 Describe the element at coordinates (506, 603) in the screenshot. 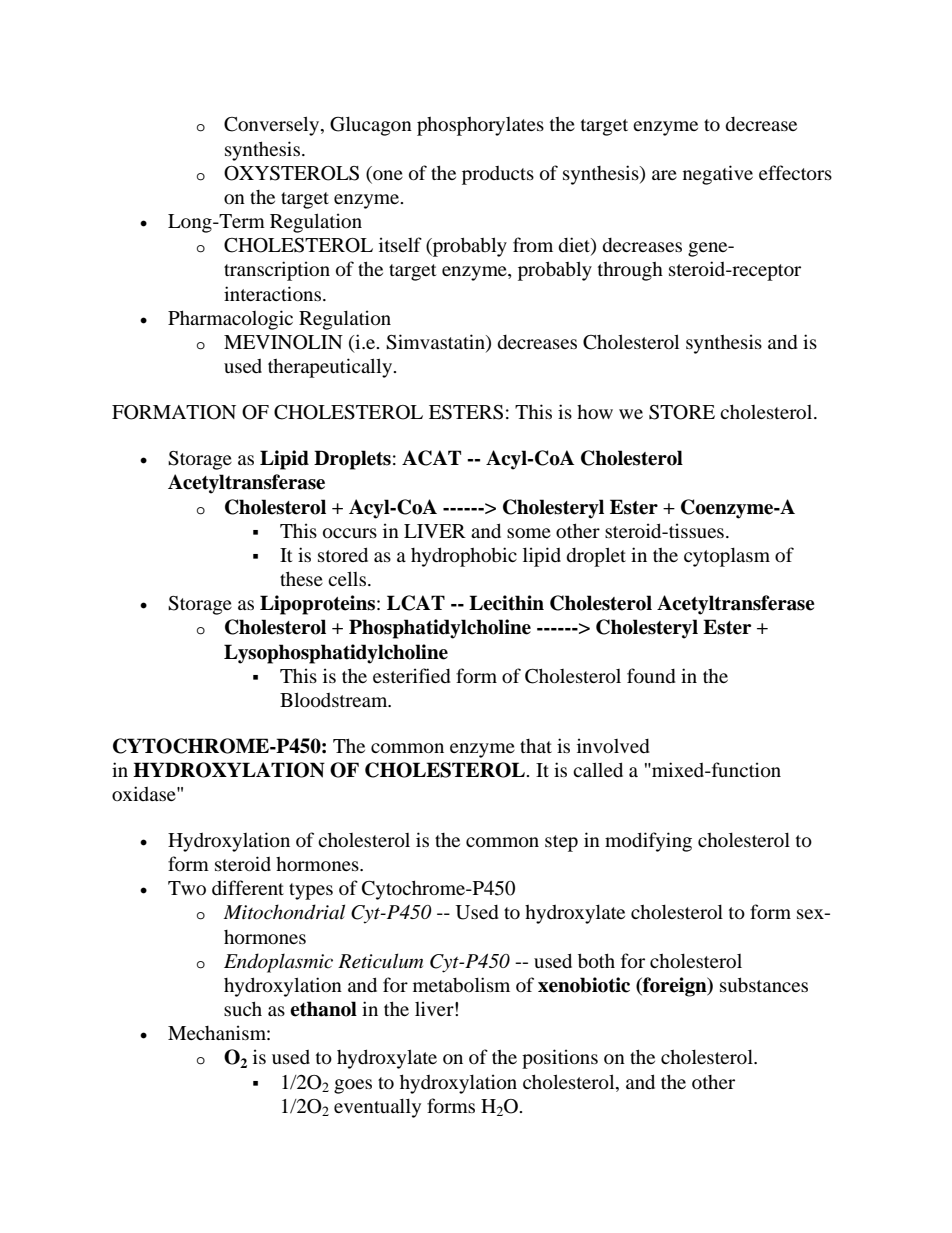

I see `Lecithin` at that location.
